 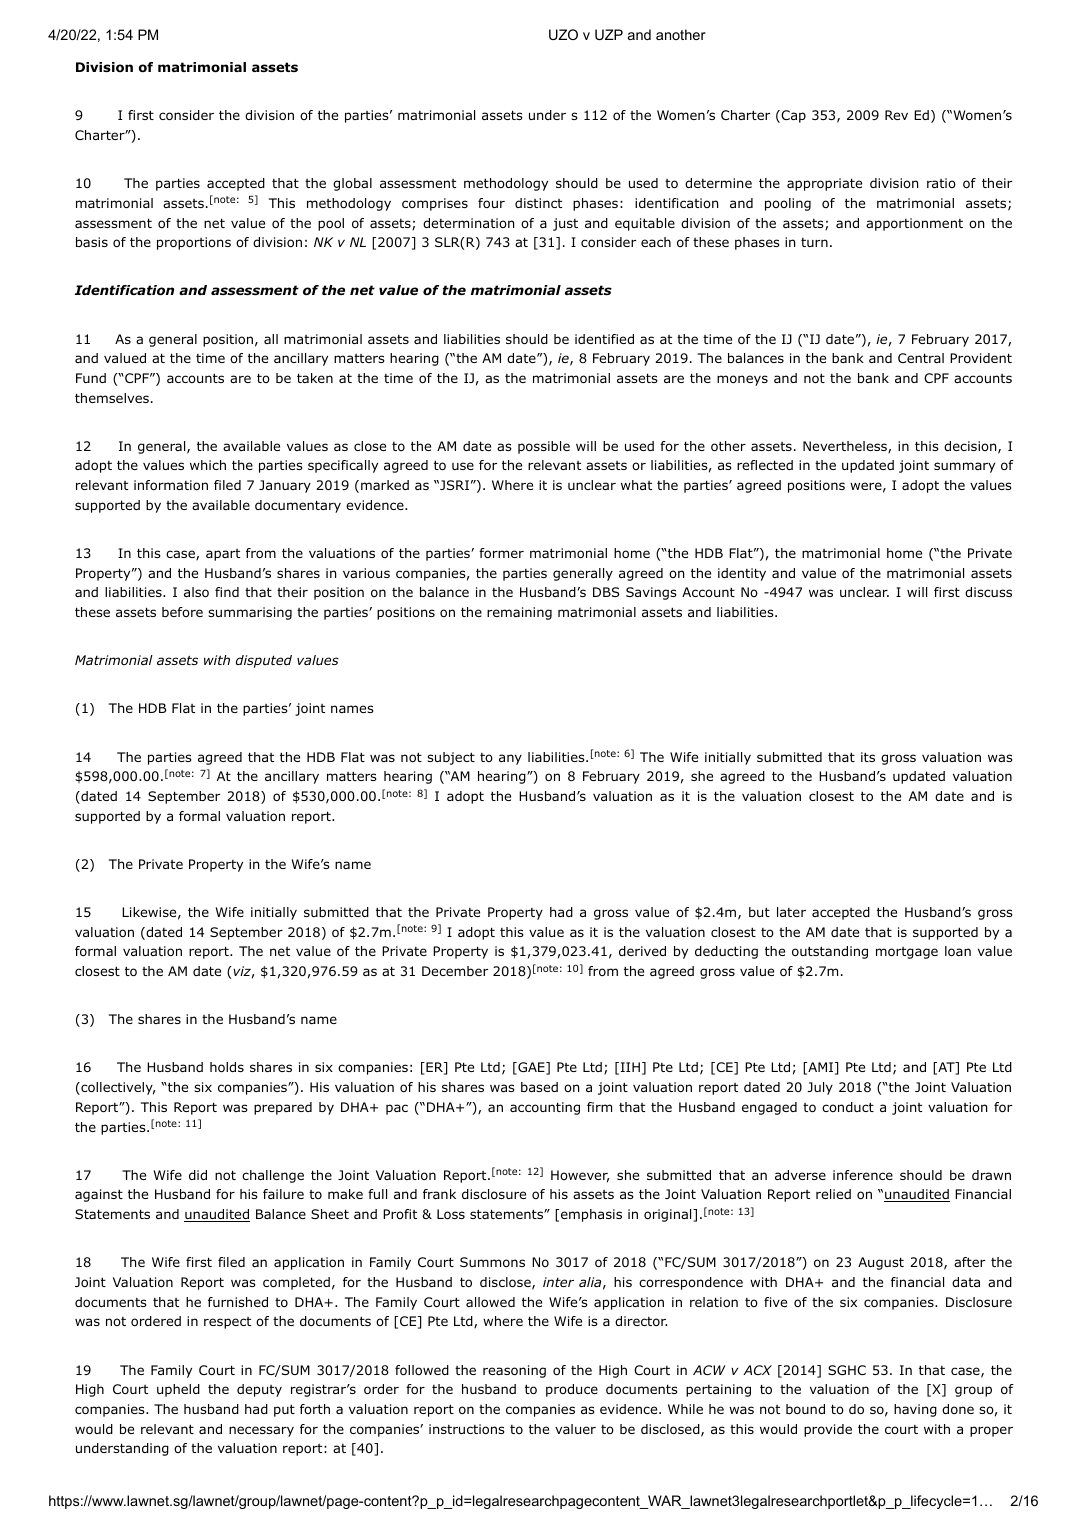 What do you see at coordinates (868, 757) in the screenshot?
I see `its` at bounding box center [868, 757].
